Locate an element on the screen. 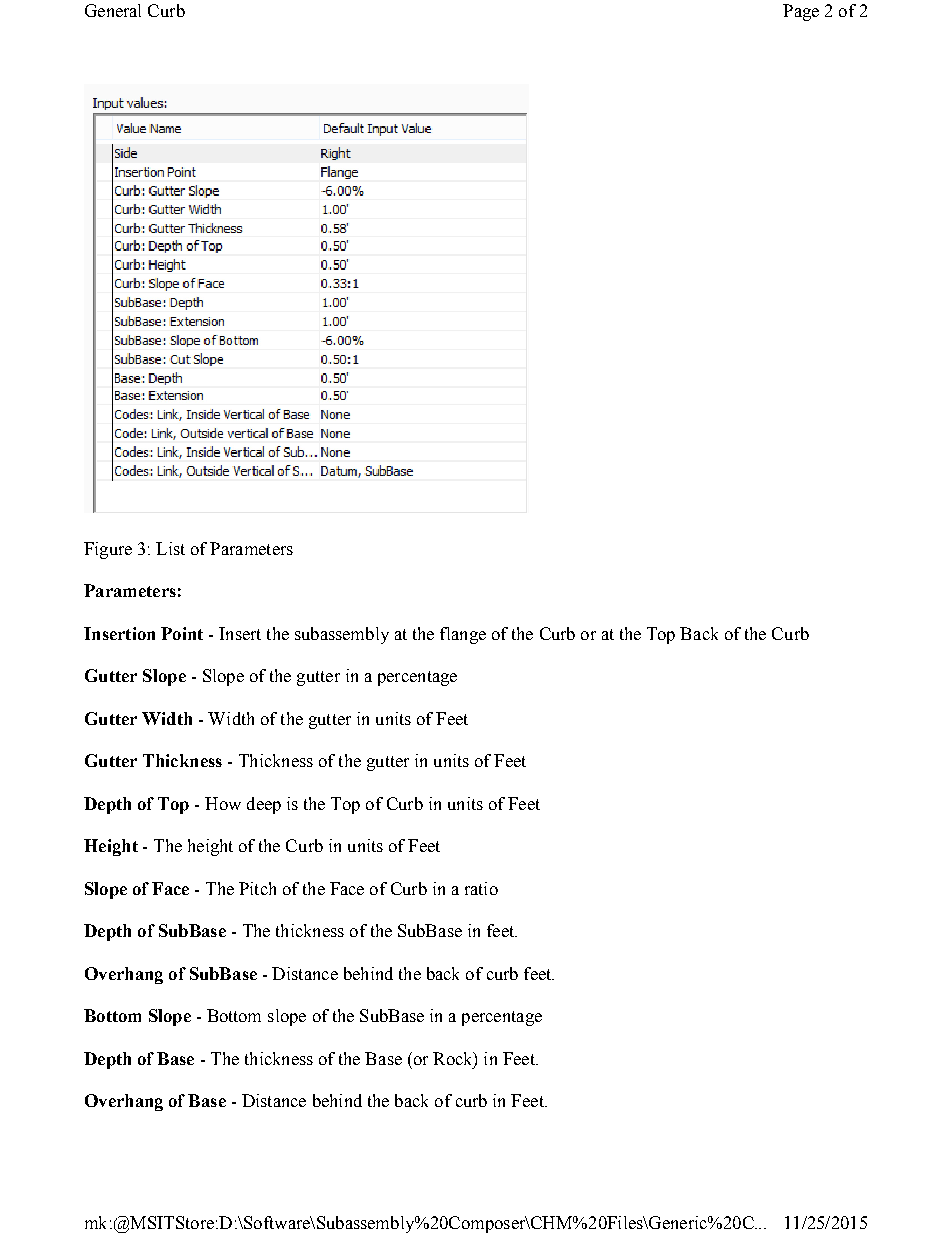 This screenshot has height=1233, width=952. flange is located at coordinates (463, 635).
